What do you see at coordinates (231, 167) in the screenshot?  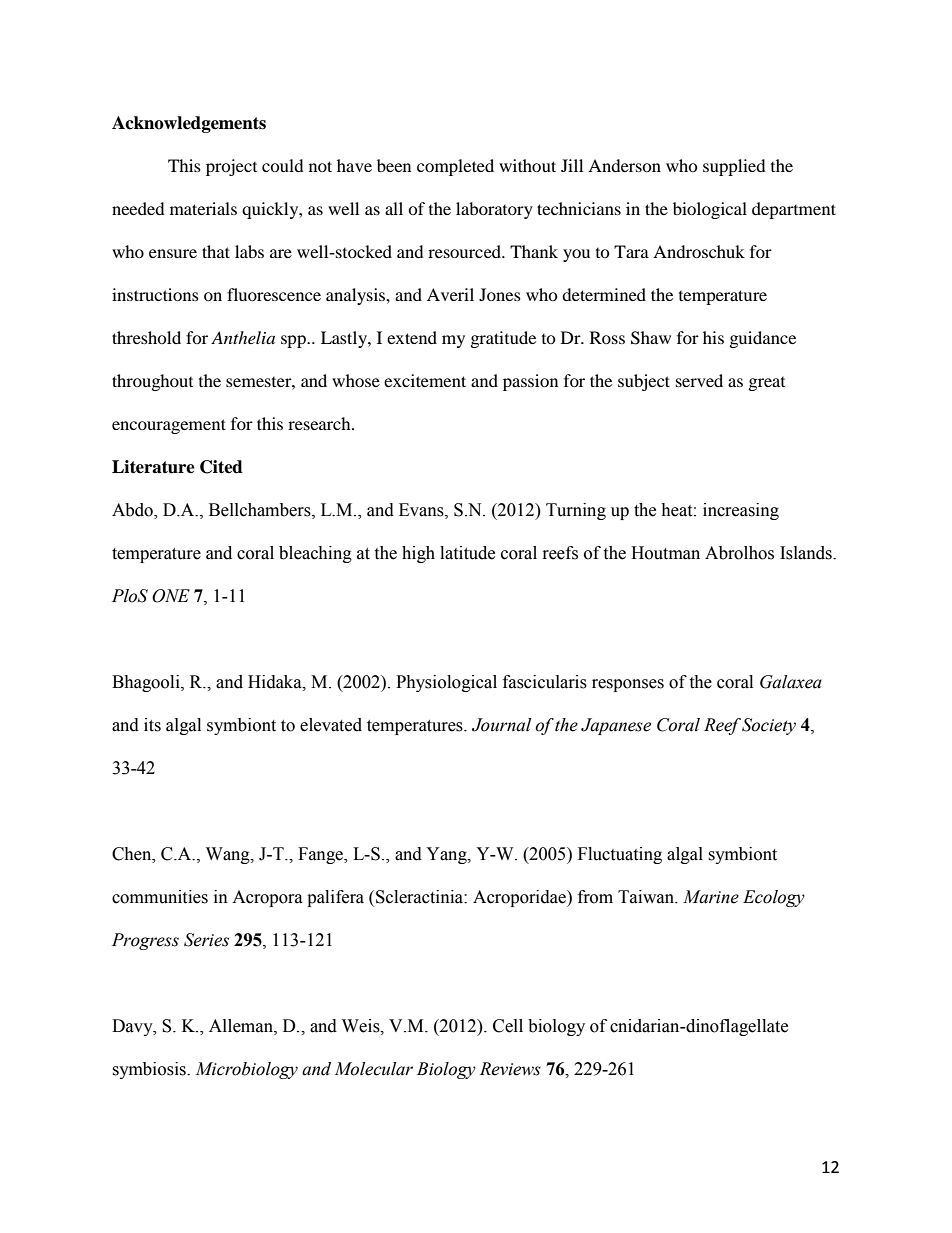 I see `project` at bounding box center [231, 167].
